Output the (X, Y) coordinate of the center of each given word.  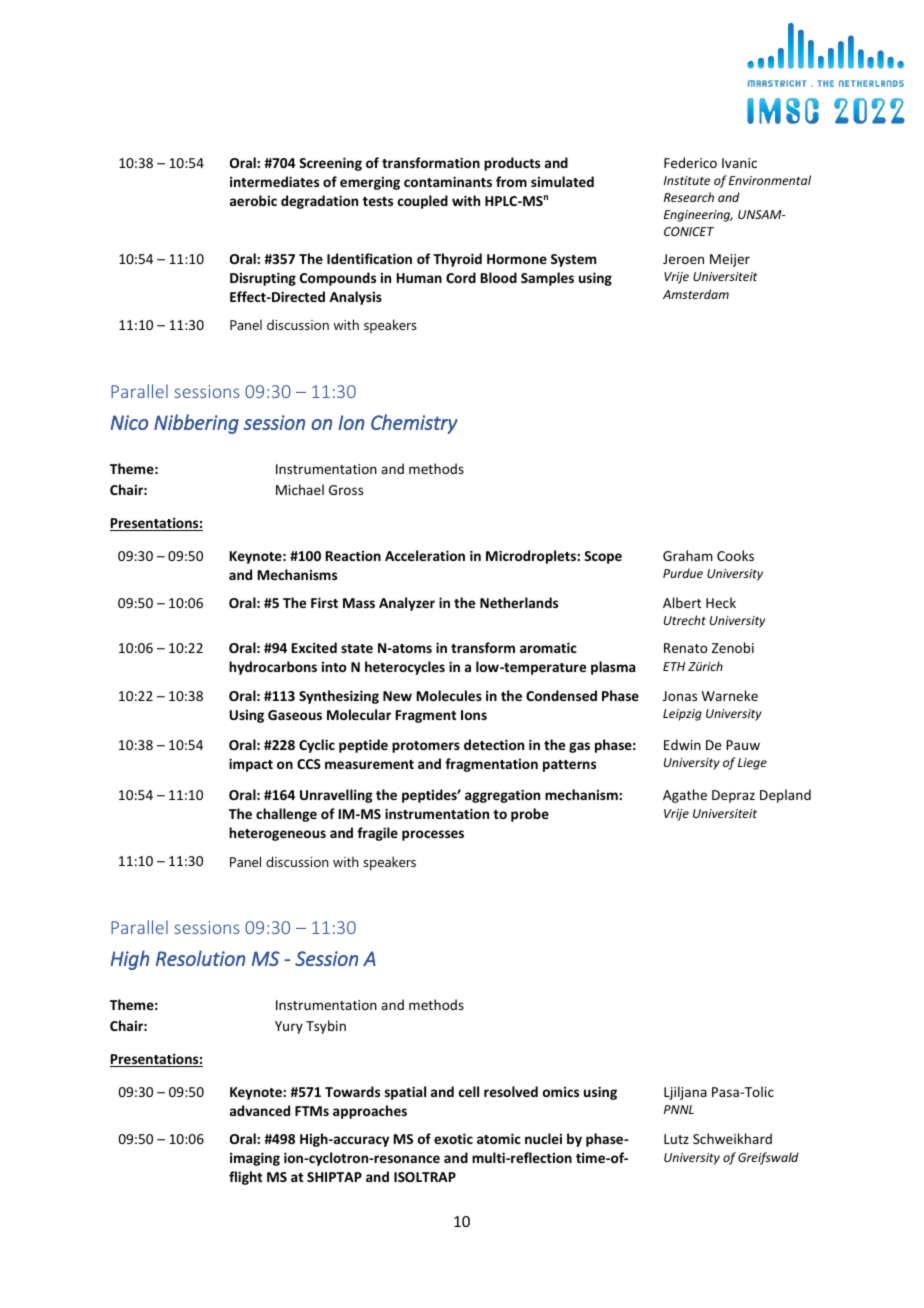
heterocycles (405, 668)
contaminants (448, 181)
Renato (685, 648)
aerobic (253, 200)
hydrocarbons (273, 668)
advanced (260, 1110)
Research (689, 197)
